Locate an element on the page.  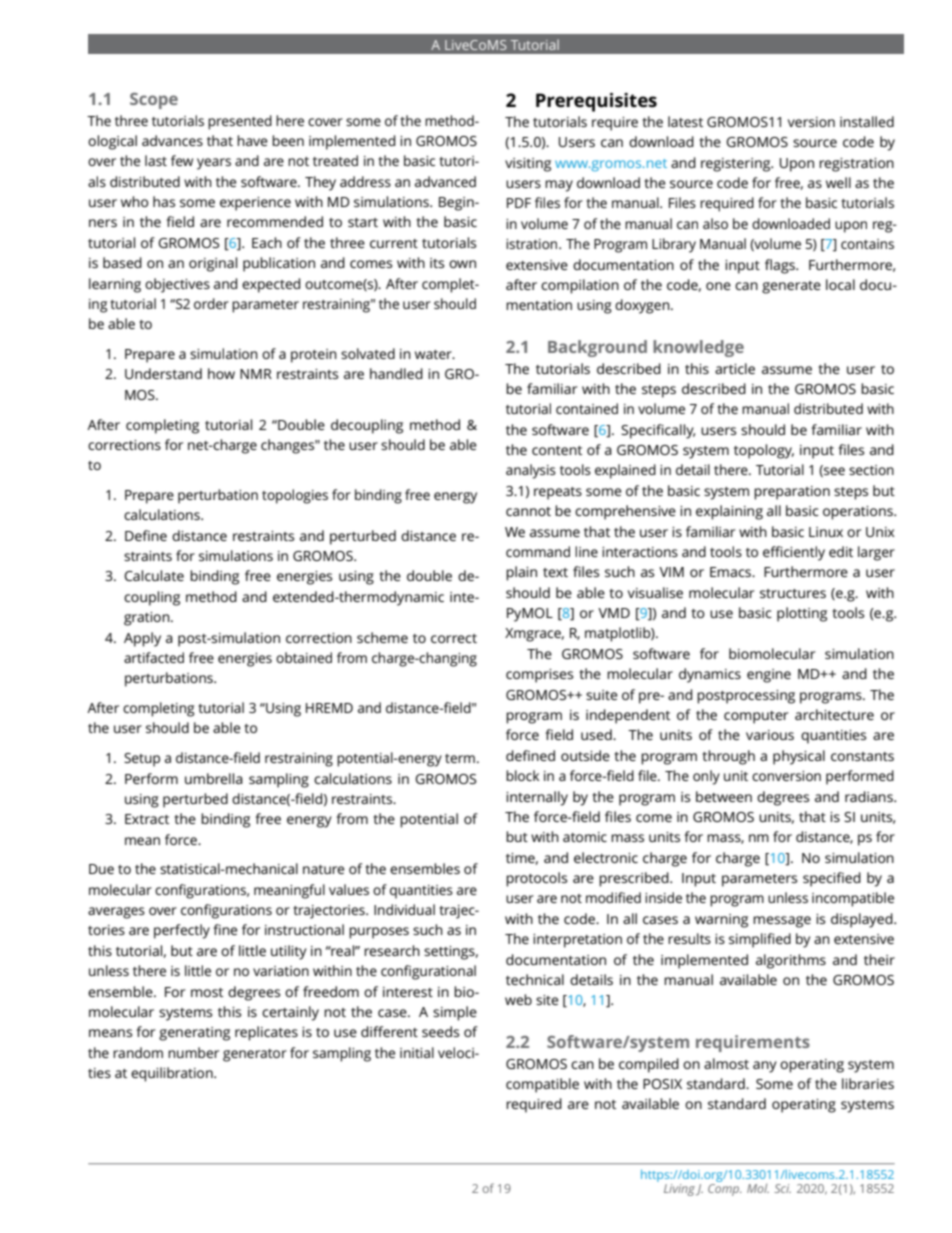
protocols is located at coordinates (536, 879).
